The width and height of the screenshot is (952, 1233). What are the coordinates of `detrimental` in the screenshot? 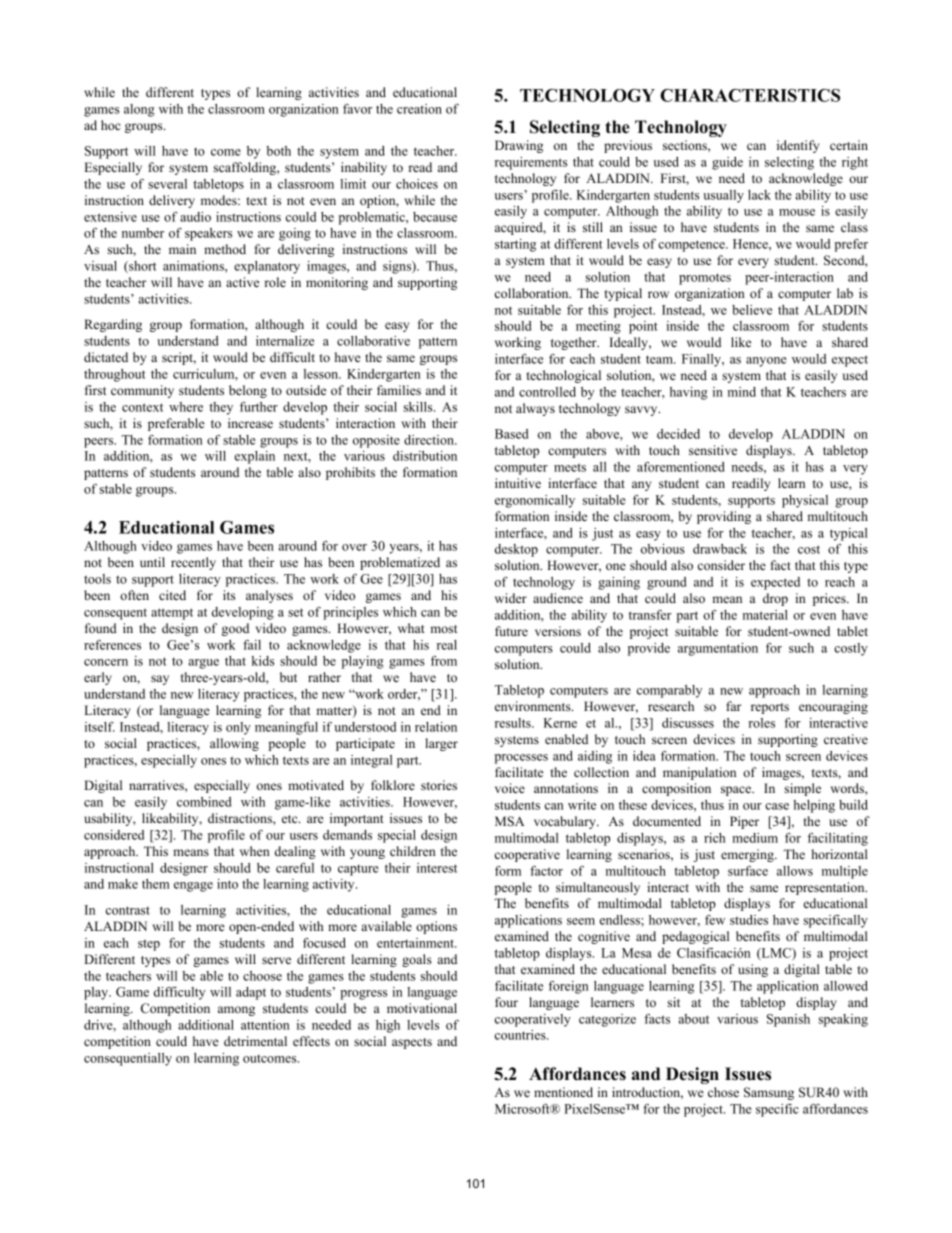 It's located at (255, 1041).
